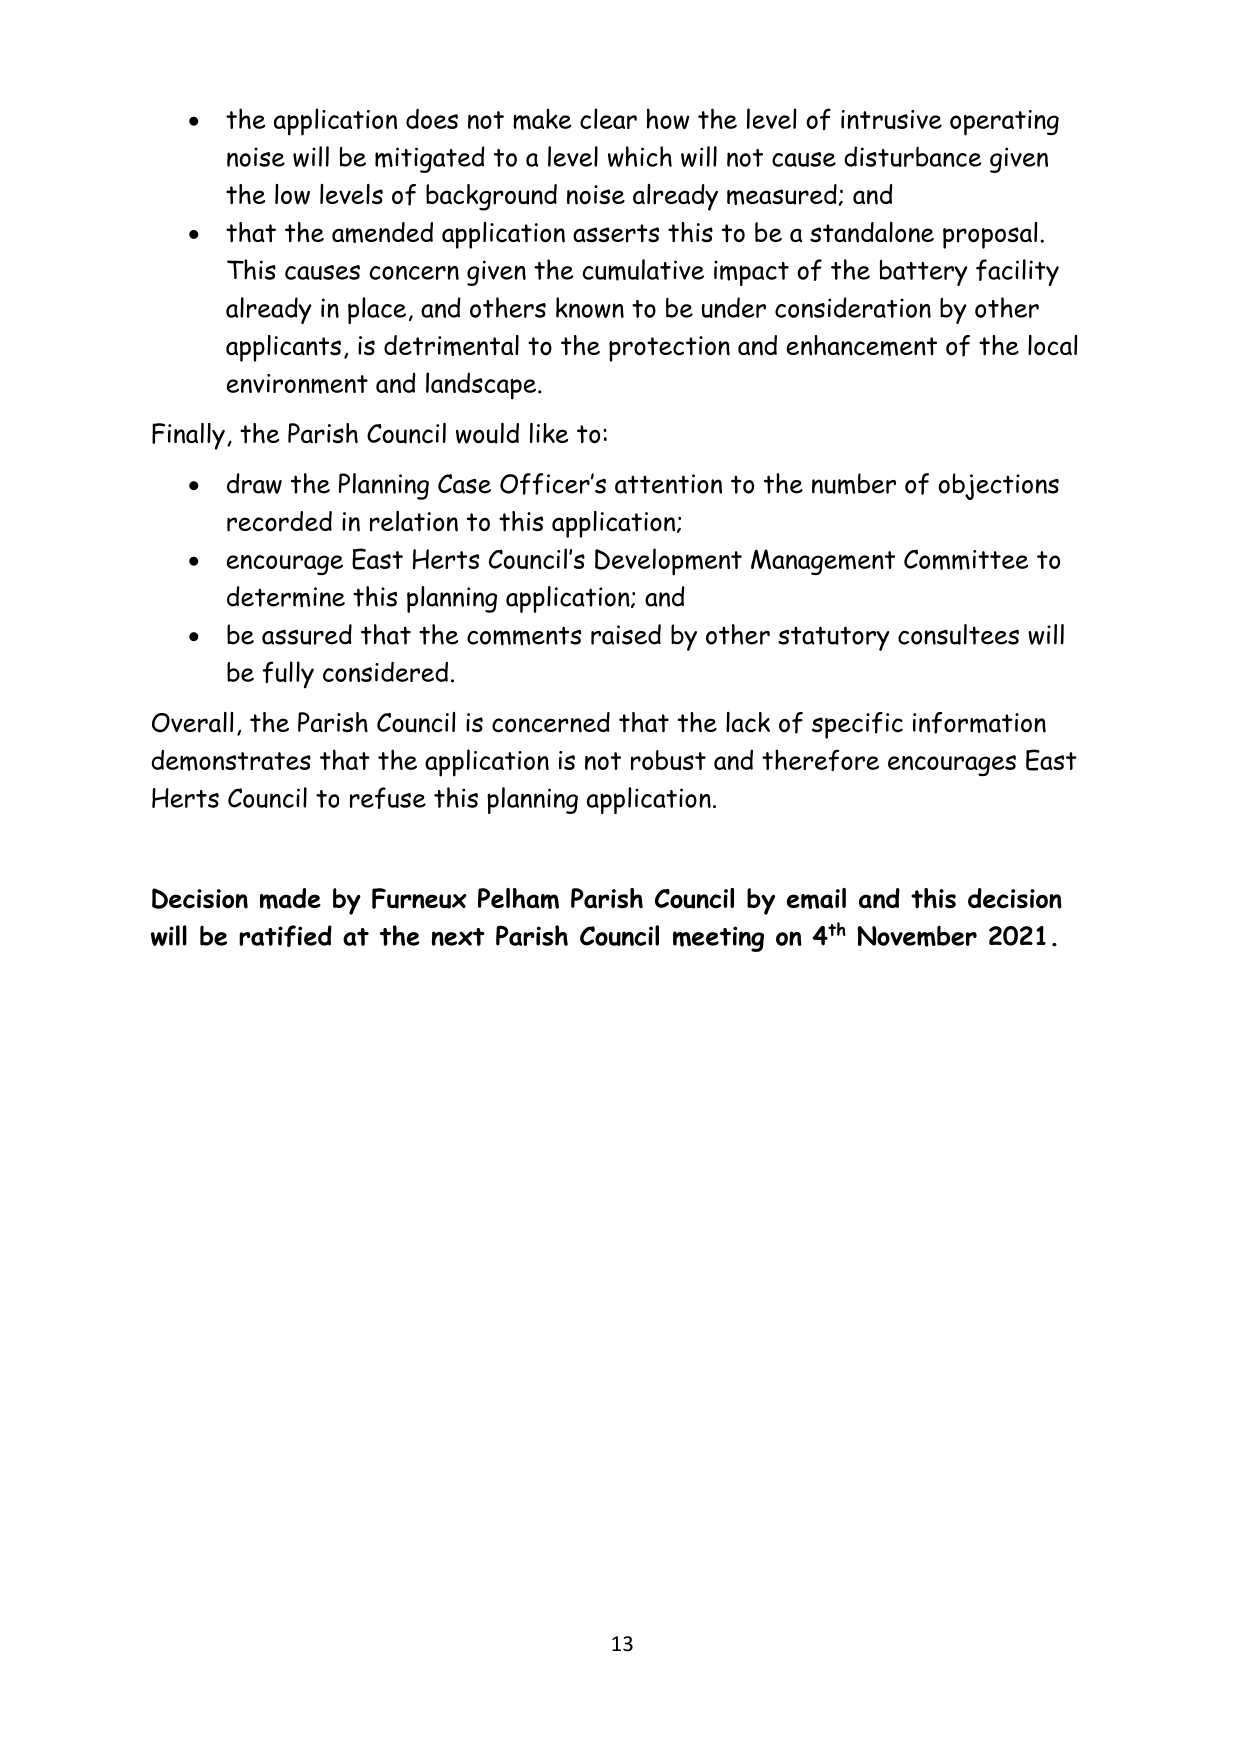  I want to click on disturbance, so click(913, 156).
